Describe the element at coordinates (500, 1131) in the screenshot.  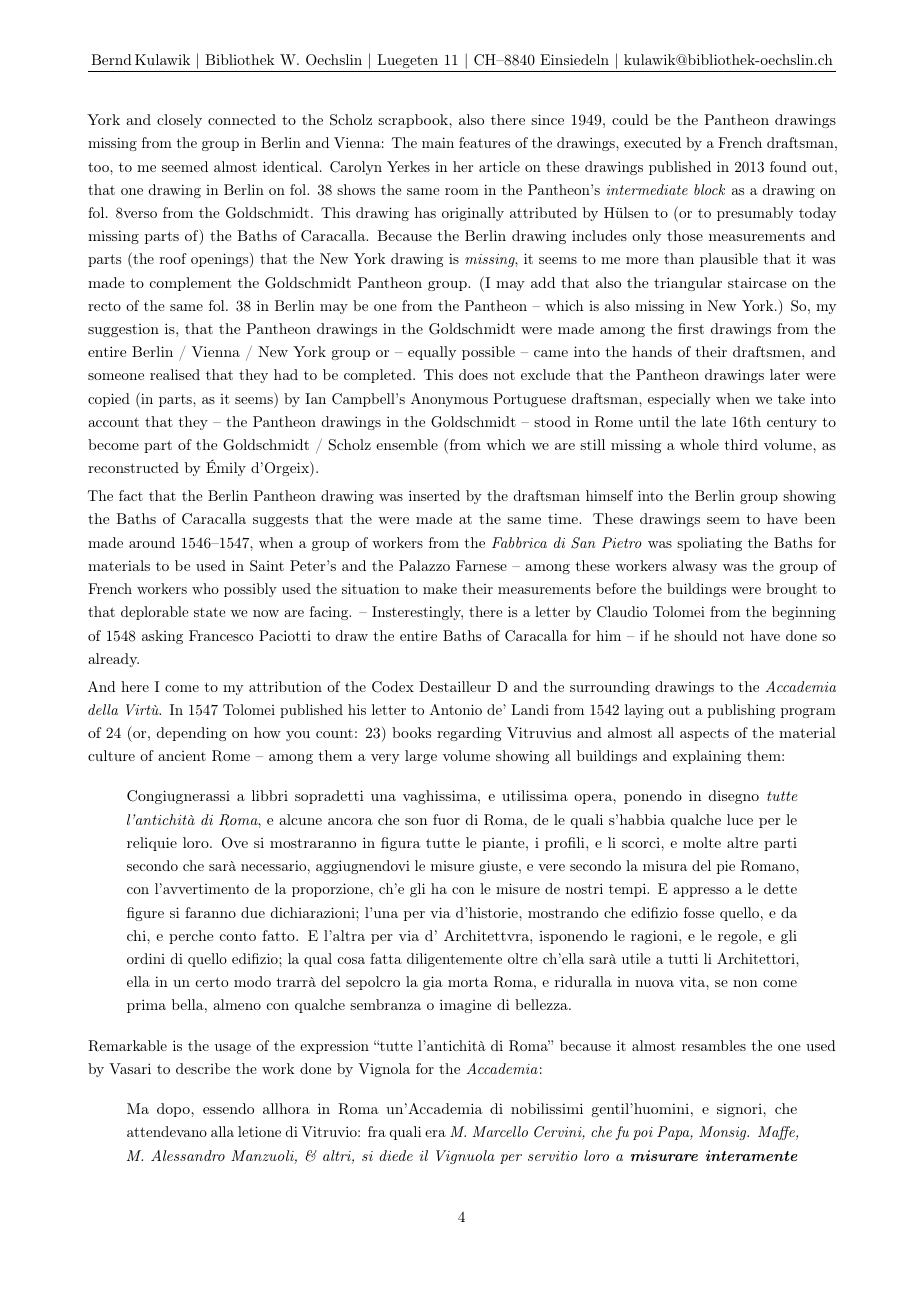
I see `Marcello` at that location.
